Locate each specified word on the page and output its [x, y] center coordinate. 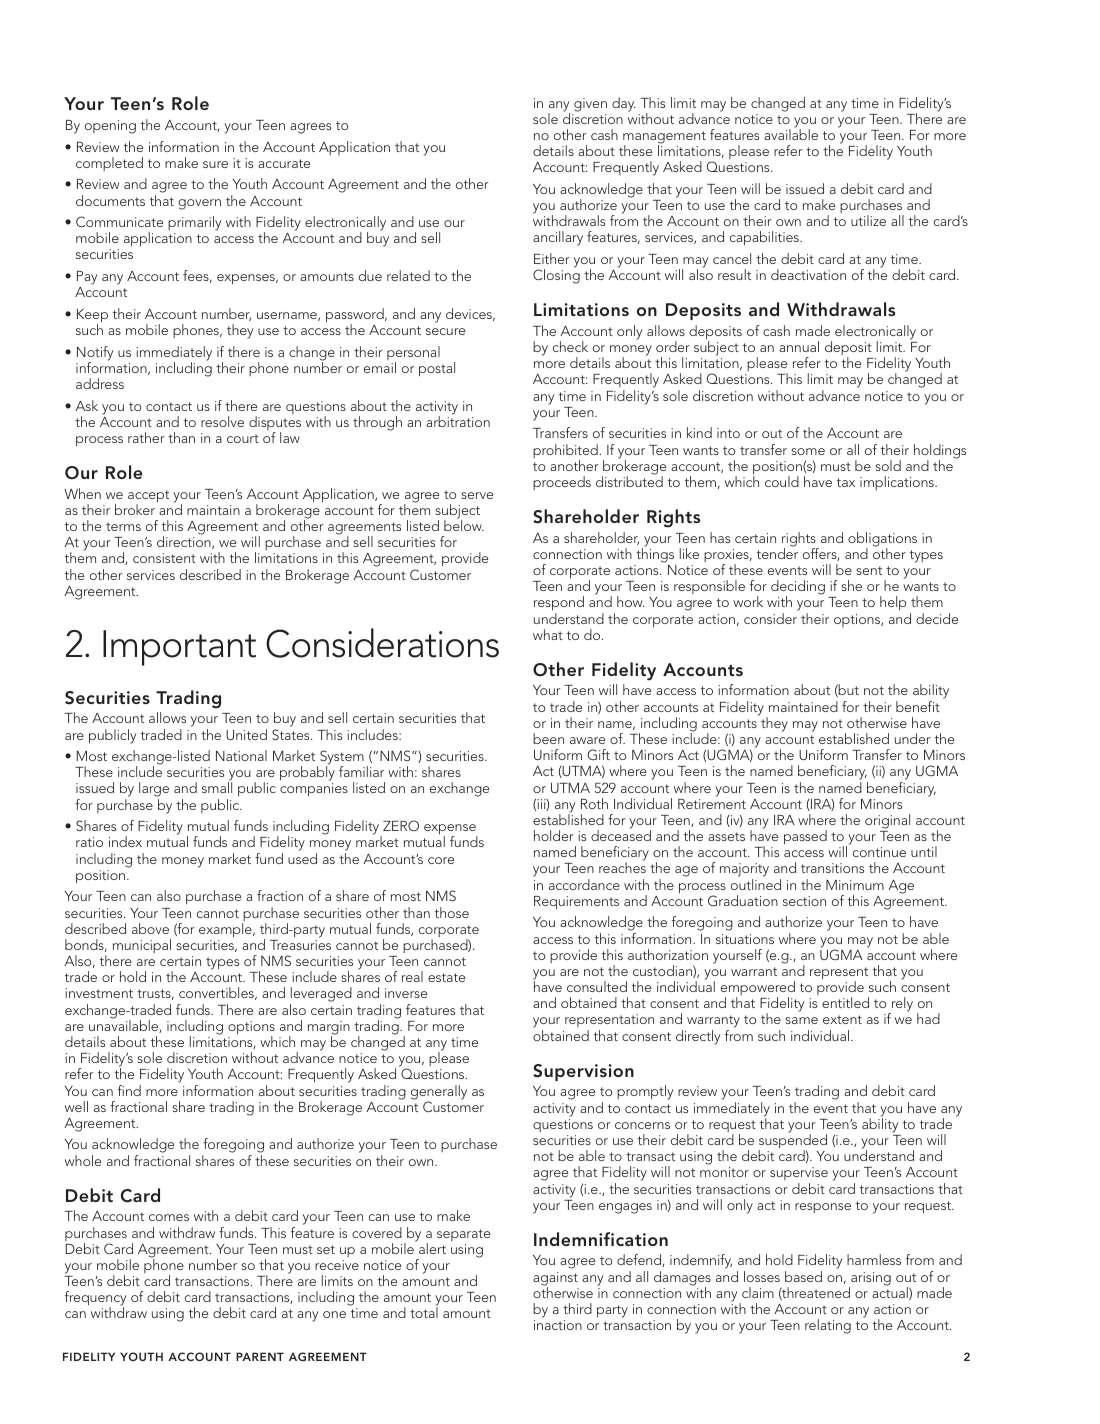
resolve [222, 421]
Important [179, 648]
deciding [798, 589]
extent [842, 1019]
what [548, 634]
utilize [868, 220]
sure [215, 164]
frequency [95, 1300]
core [441, 860]
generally [439, 1093]
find [129, 1090]
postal [437, 369]
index [125, 841]
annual [799, 346]
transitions [832, 868]
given [590, 105]
